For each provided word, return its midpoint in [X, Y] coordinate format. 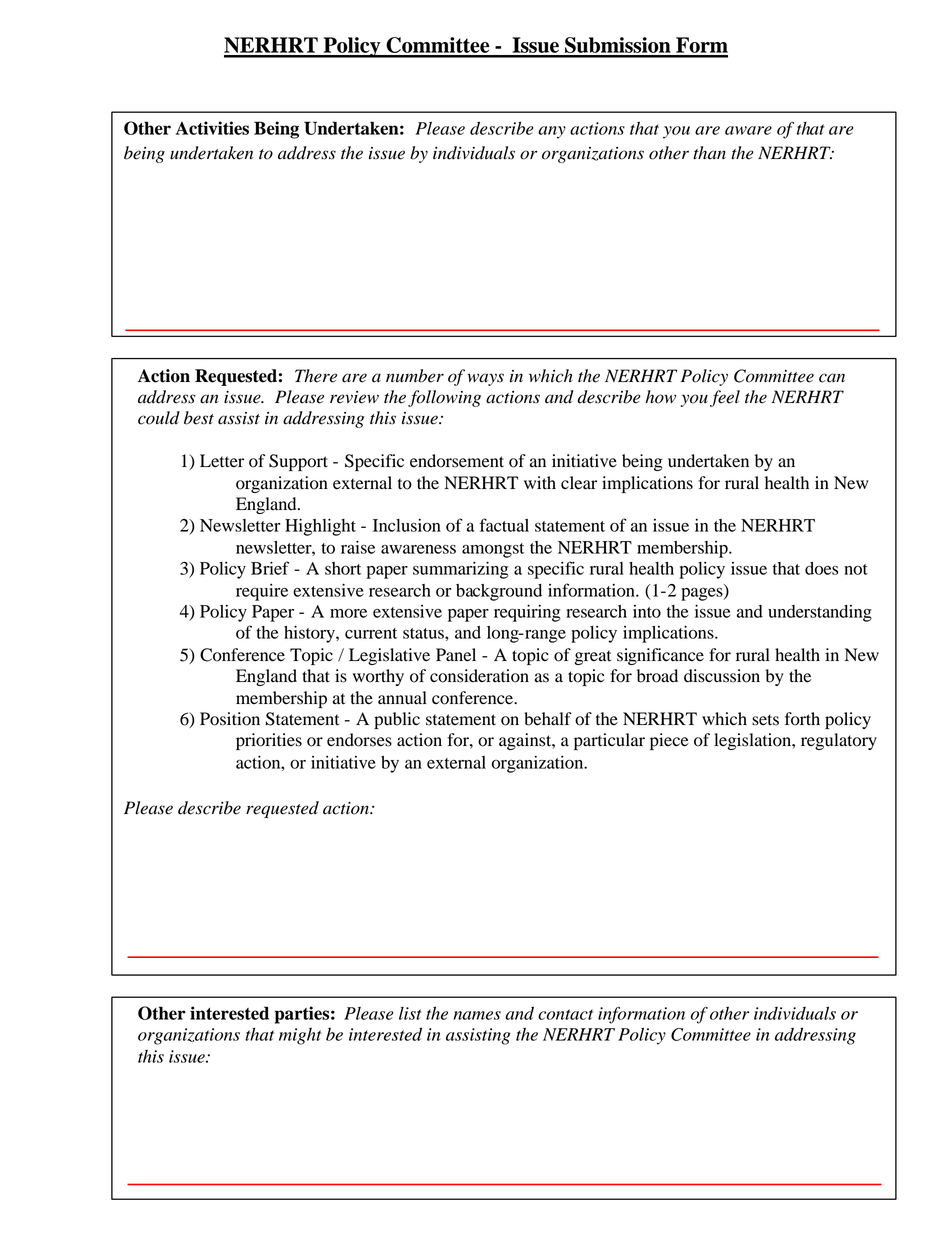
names [477, 1015]
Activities [212, 128]
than [709, 153]
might [300, 1036]
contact [565, 1014]
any [552, 132]
